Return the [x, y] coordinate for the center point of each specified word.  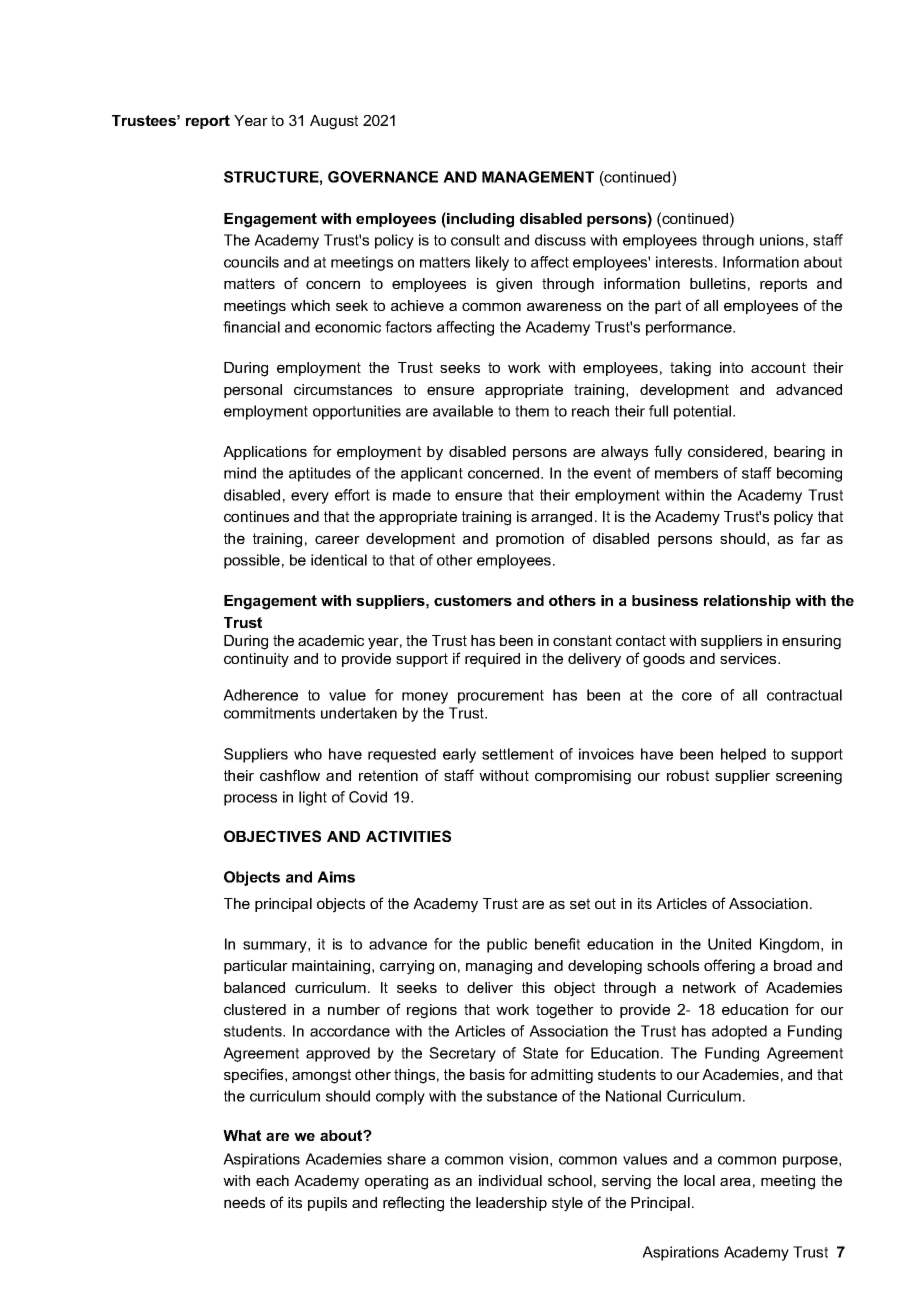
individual [510, 1180]
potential [704, 412]
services [749, 658]
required [492, 660]
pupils [327, 1204]
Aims [336, 877]
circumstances [343, 389]
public [507, 945]
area [735, 1181]
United [729, 944]
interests [686, 262]
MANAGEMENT [538, 177]
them [532, 411]
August [334, 122]
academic [331, 640]
